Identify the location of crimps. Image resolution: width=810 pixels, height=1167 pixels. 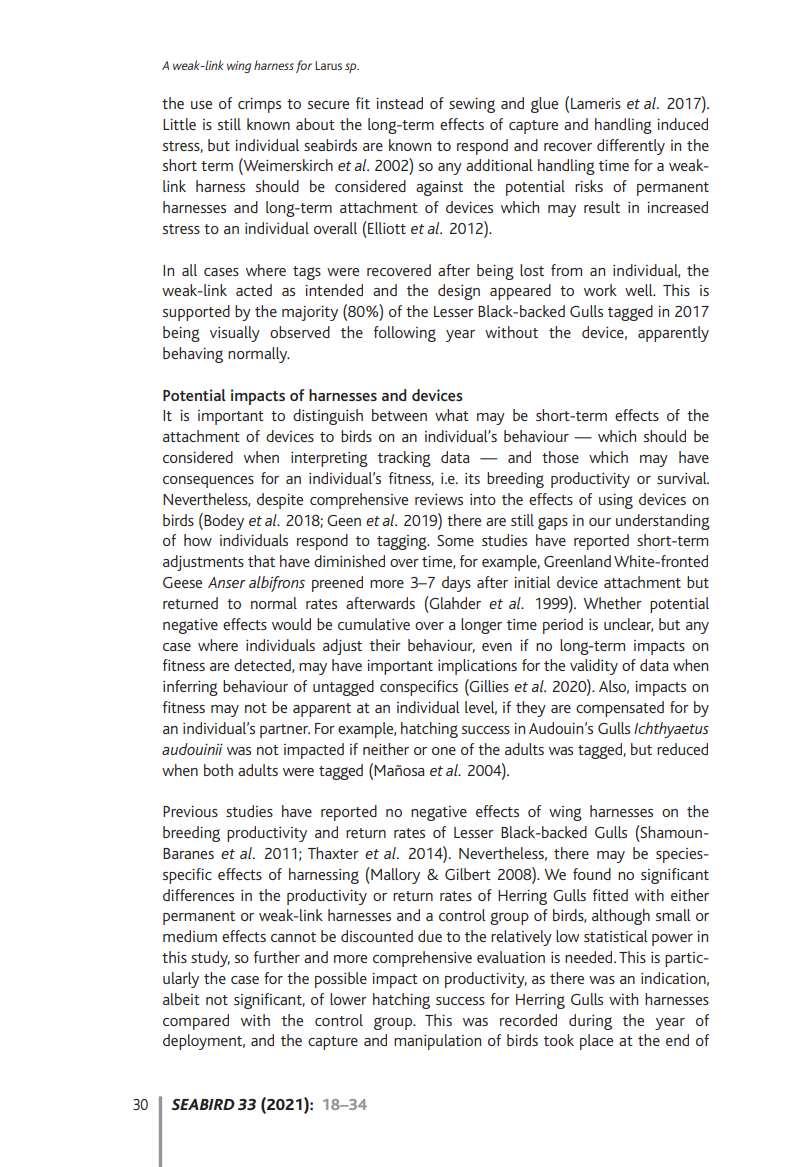
(259, 105).
